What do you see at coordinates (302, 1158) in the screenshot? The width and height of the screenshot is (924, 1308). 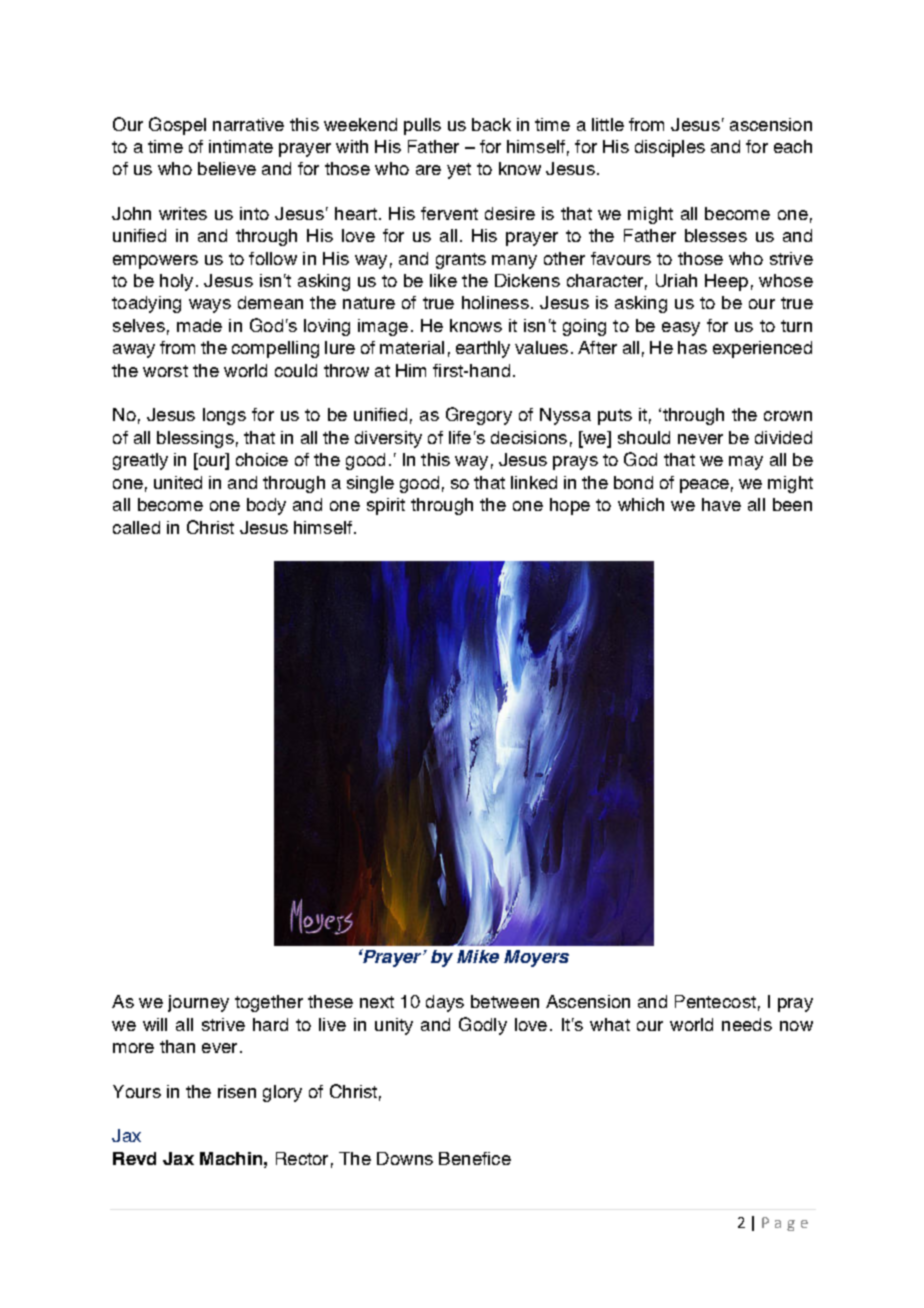 I see `Rector` at bounding box center [302, 1158].
